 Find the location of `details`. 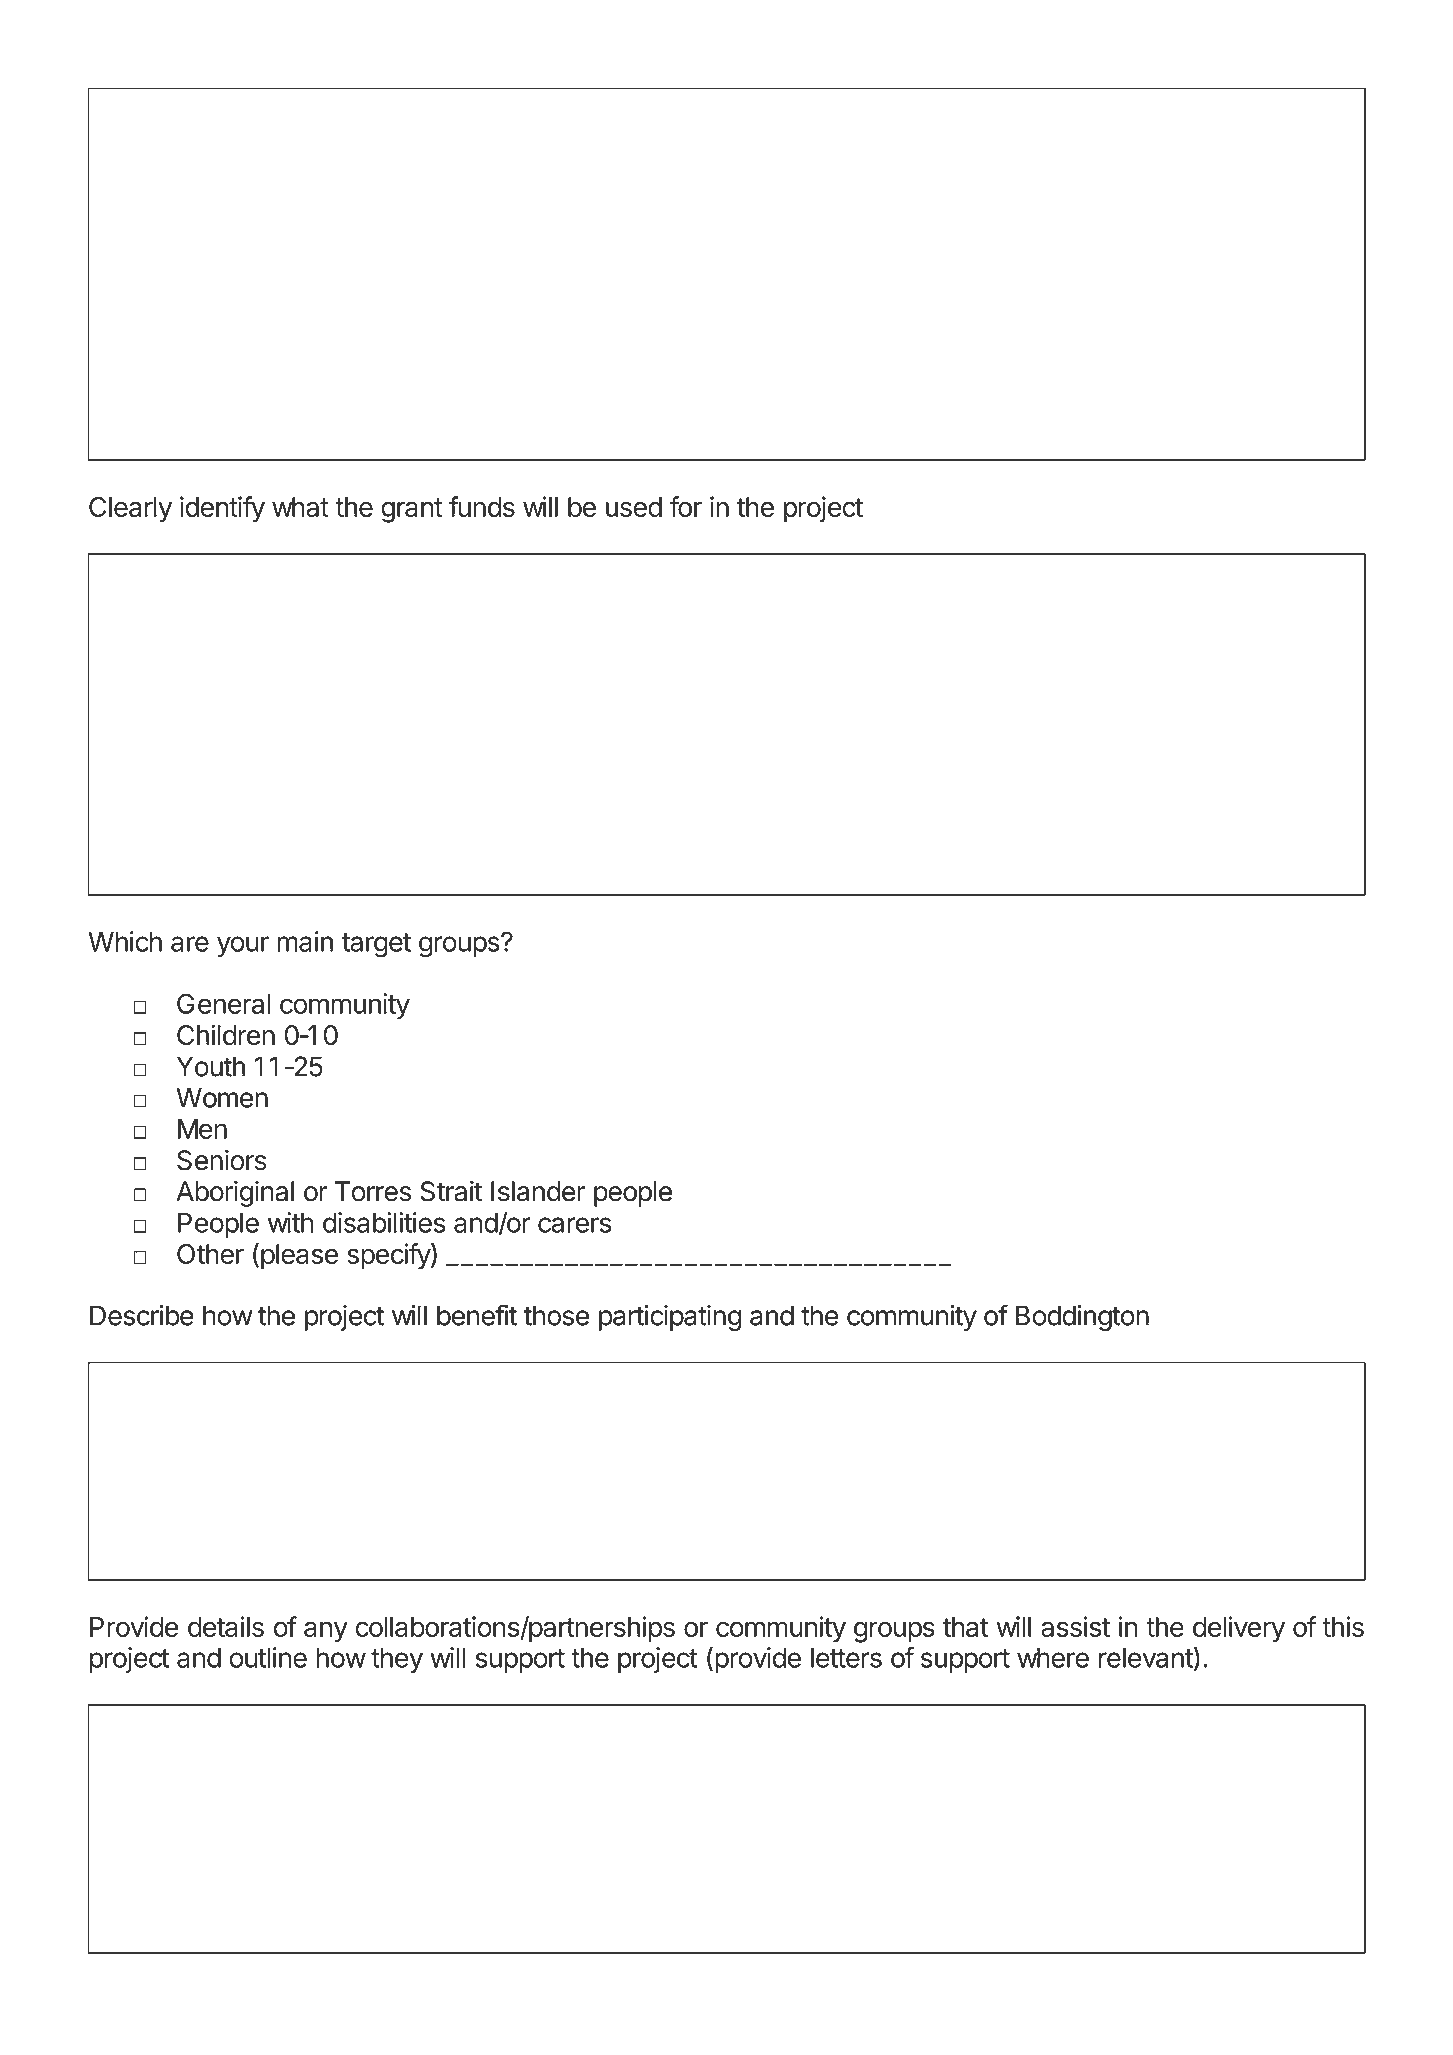

details is located at coordinates (226, 1626).
